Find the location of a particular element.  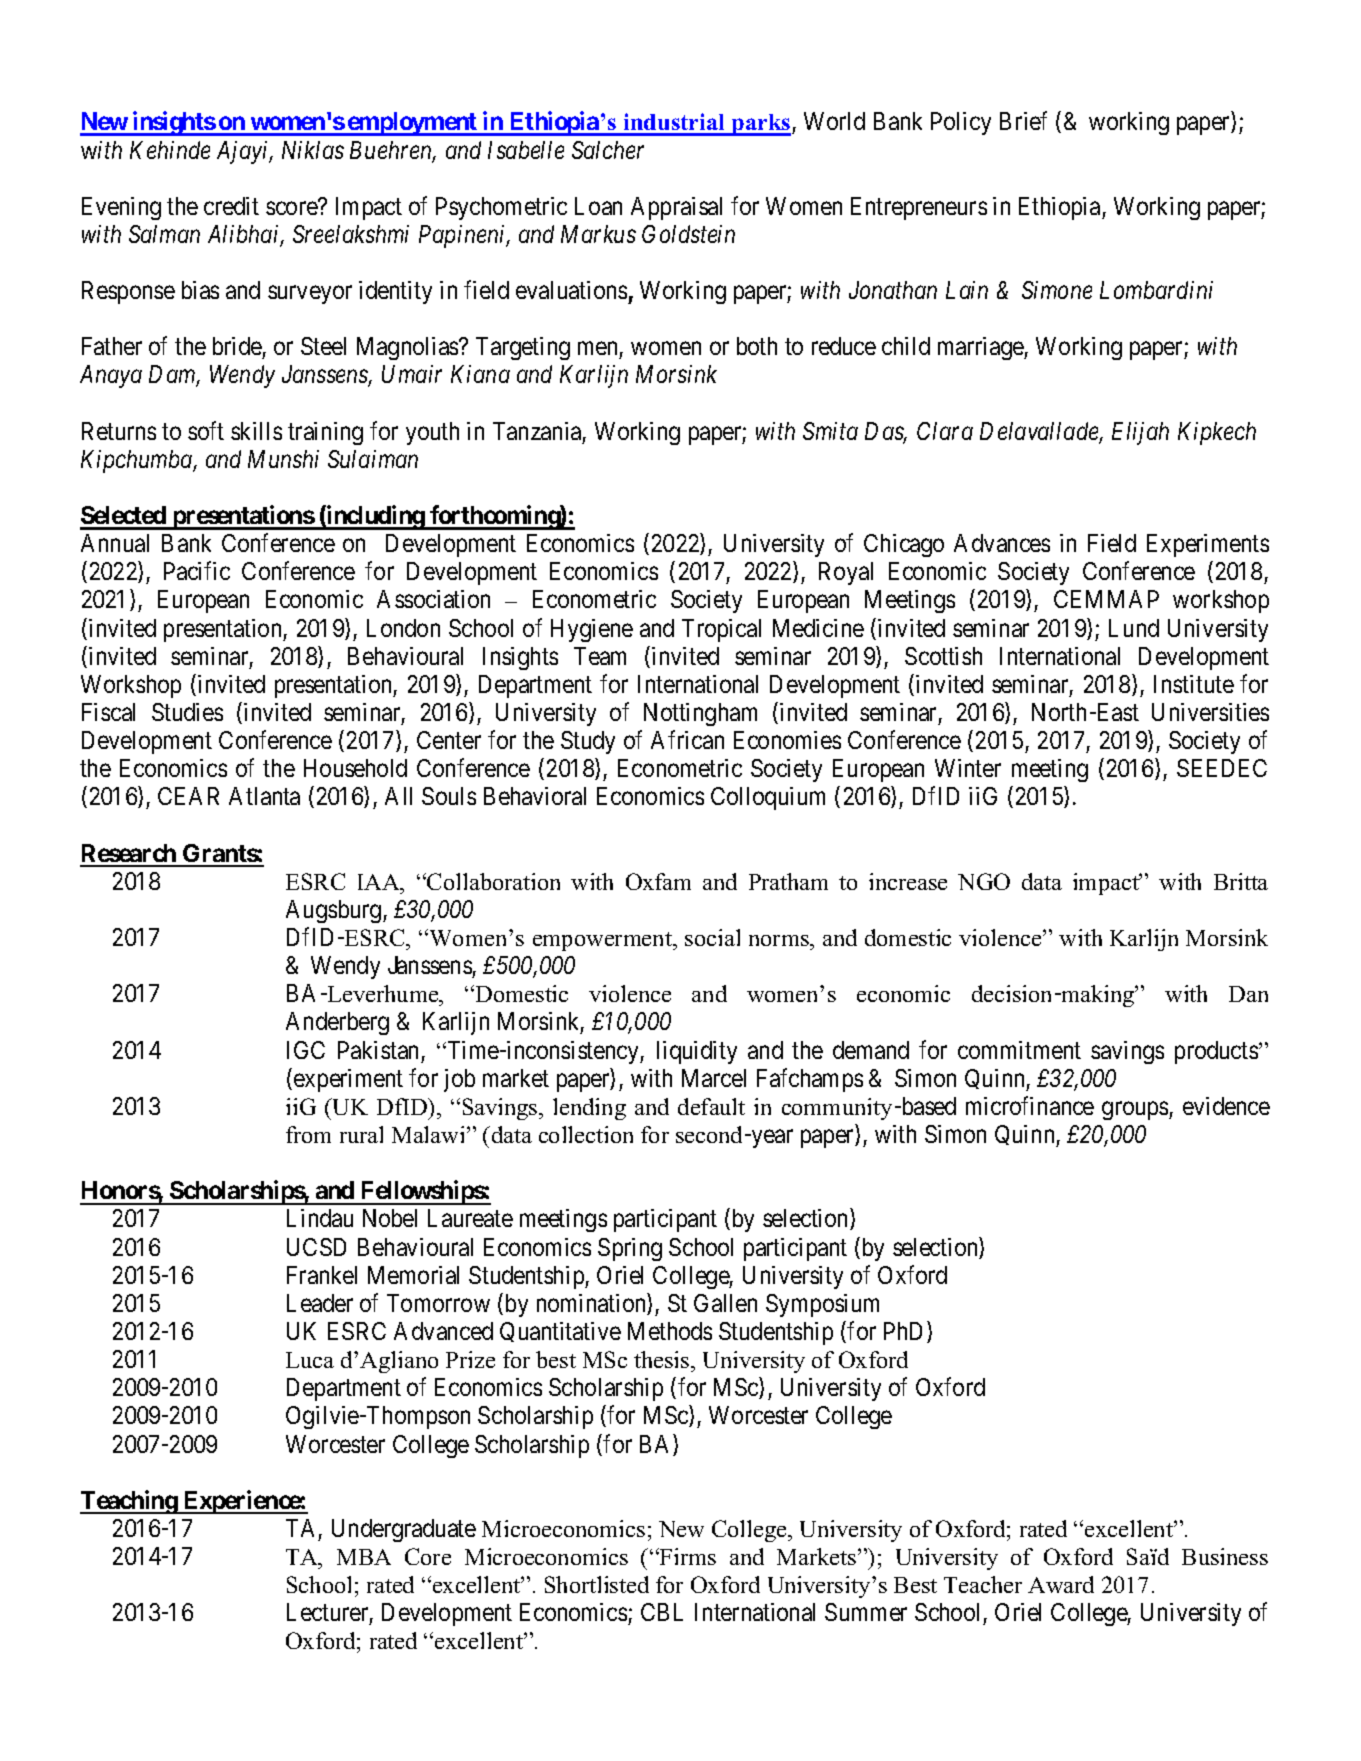

credit is located at coordinates (231, 206).
